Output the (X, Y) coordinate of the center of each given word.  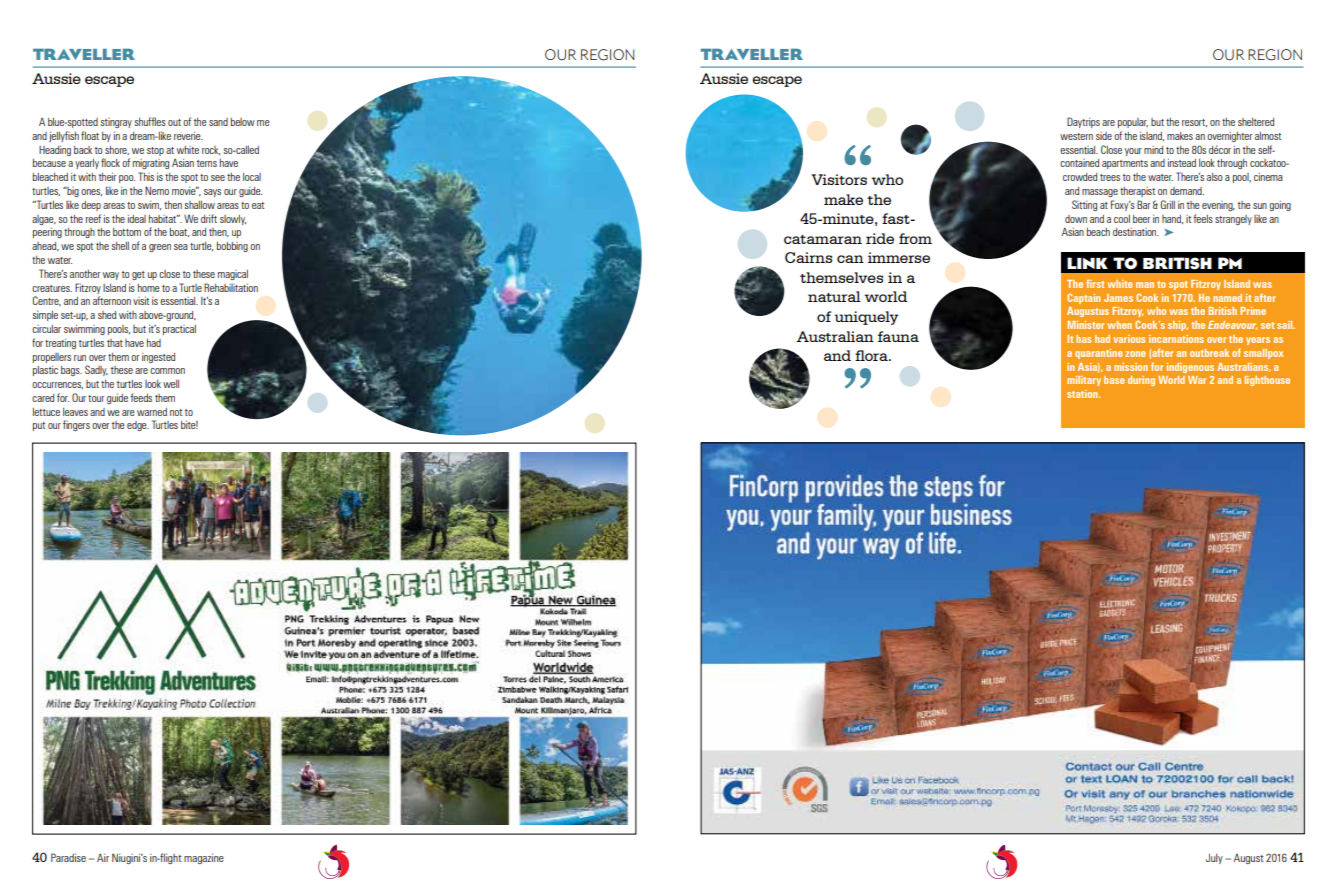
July (1214, 859)
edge (138, 426)
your (1133, 152)
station (1083, 394)
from (915, 238)
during (1141, 381)
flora (872, 355)
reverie (188, 136)
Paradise (68, 857)
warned (152, 412)
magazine (204, 858)
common (167, 371)
